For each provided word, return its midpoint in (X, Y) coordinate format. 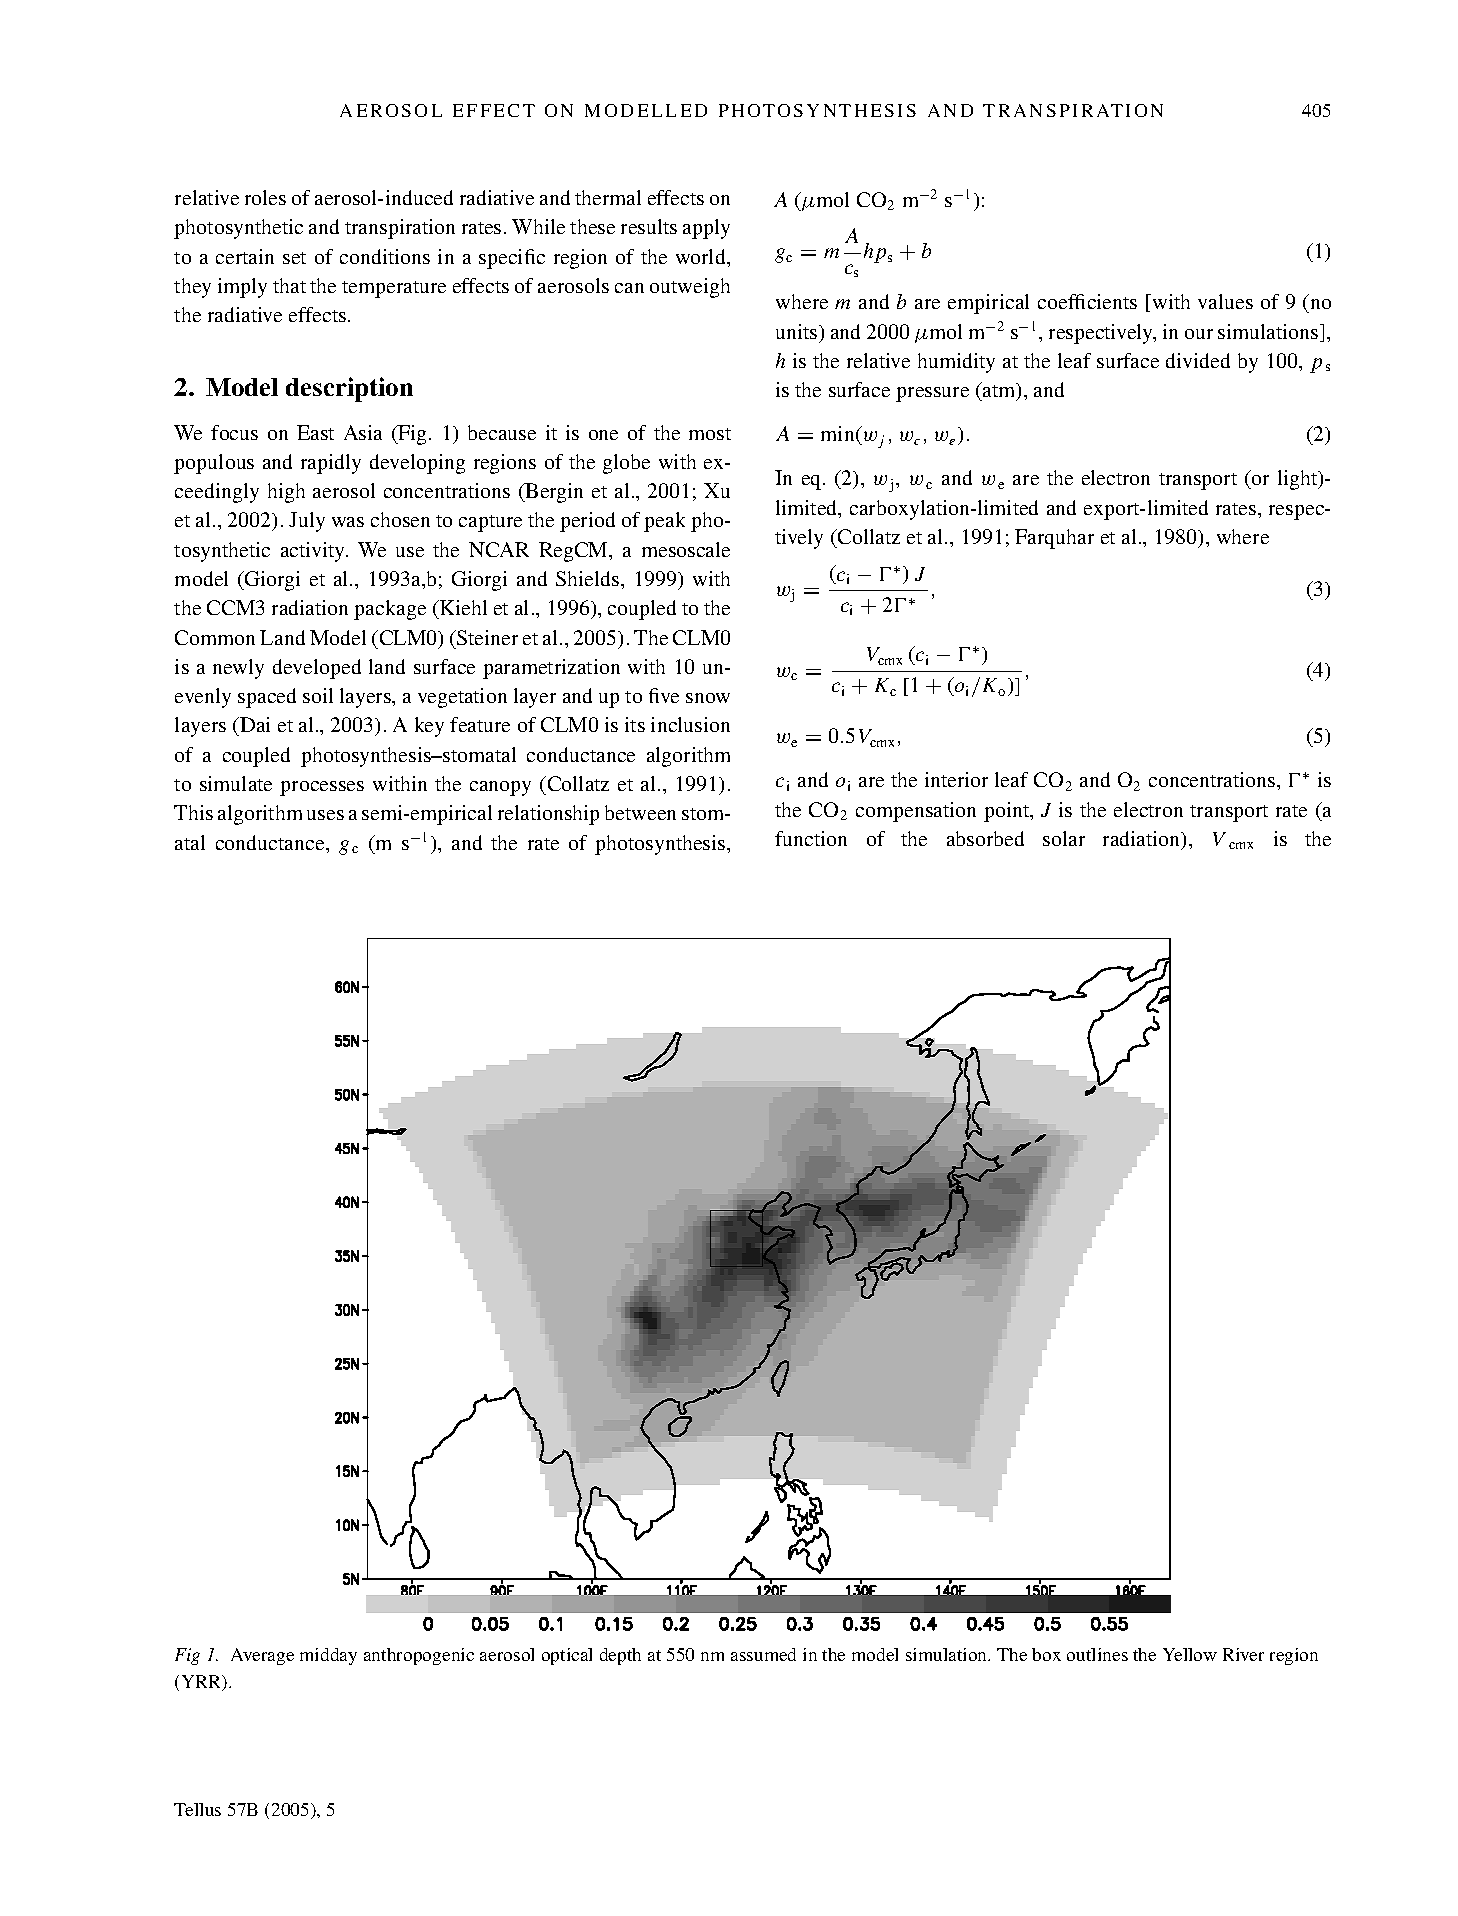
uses (325, 815)
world (702, 256)
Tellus (197, 1809)
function (811, 838)
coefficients (1087, 301)
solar (1064, 838)
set (294, 258)
